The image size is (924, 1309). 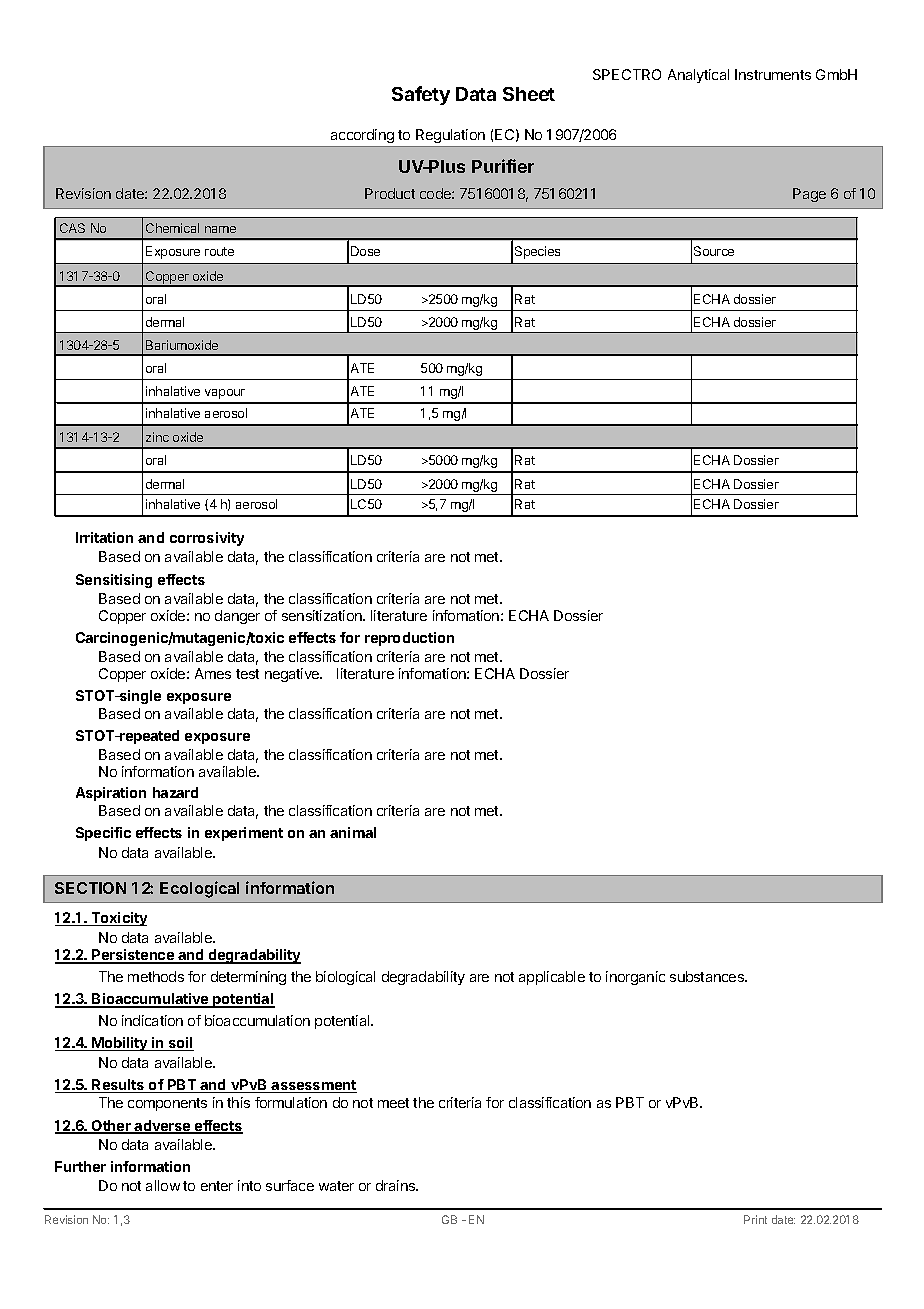 What do you see at coordinates (635, 978) in the image?
I see `inorganic` at bounding box center [635, 978].
